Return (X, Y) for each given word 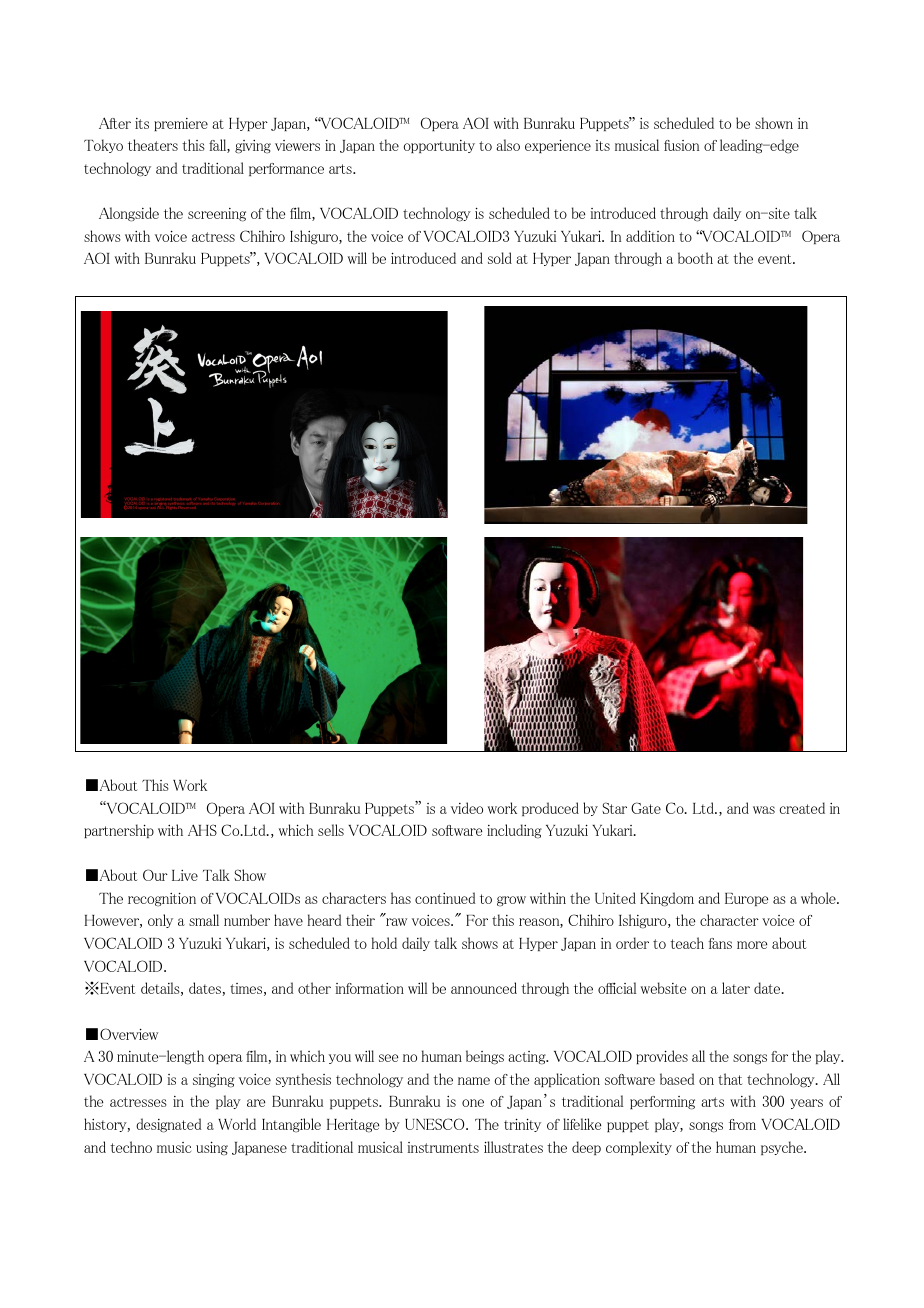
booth (695, 258)
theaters (153, 145)
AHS (202, 830)
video (467, 808)
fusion (681, 145)
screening (217, 215)
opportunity (439, 146)
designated (169, 1125)
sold (500, 258)
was (764, 810)
